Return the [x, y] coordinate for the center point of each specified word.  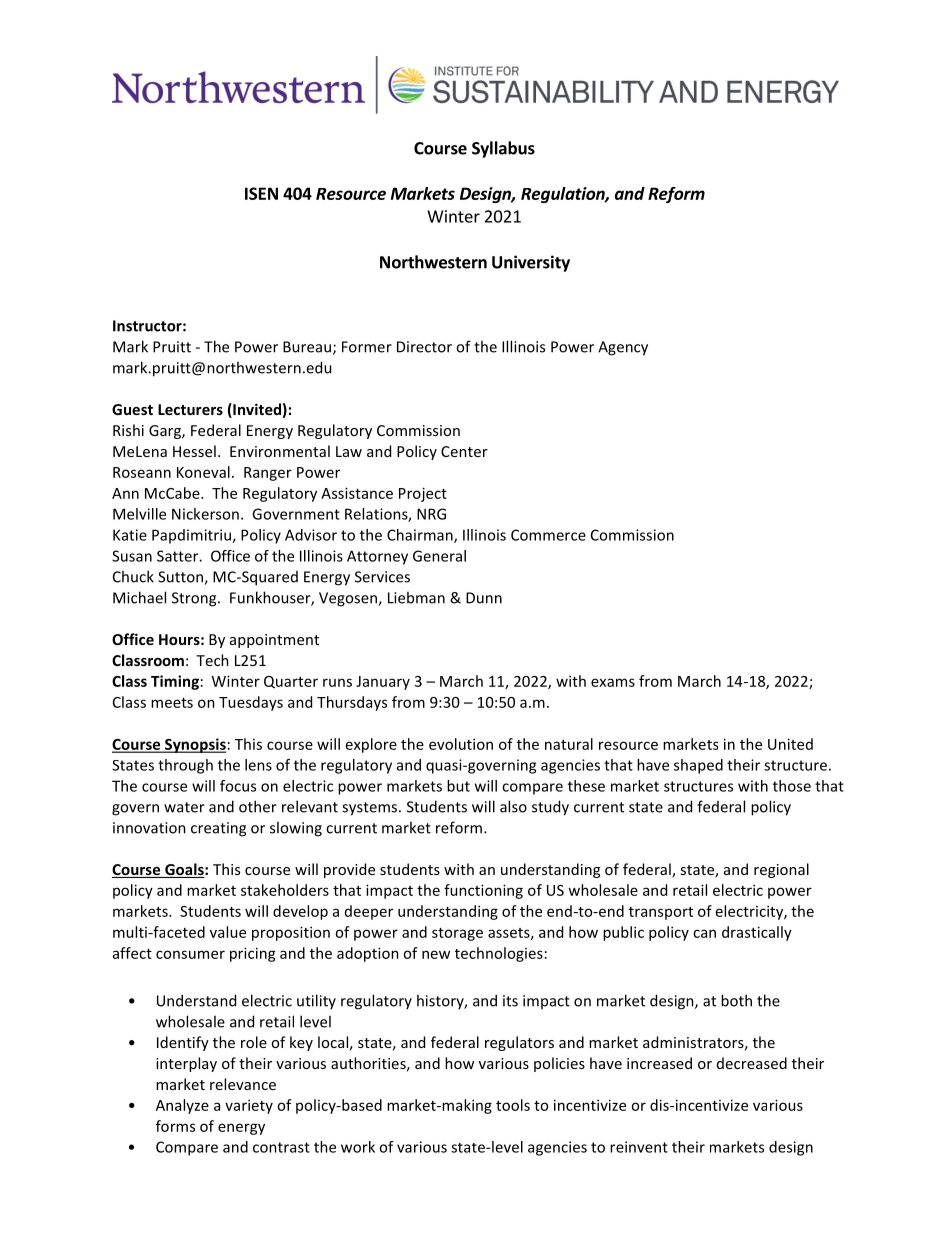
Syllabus [503, 149]
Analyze [182, 1106]
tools [513, 1105]
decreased [752, 1063]
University [531, 263]
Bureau [307, 347]
